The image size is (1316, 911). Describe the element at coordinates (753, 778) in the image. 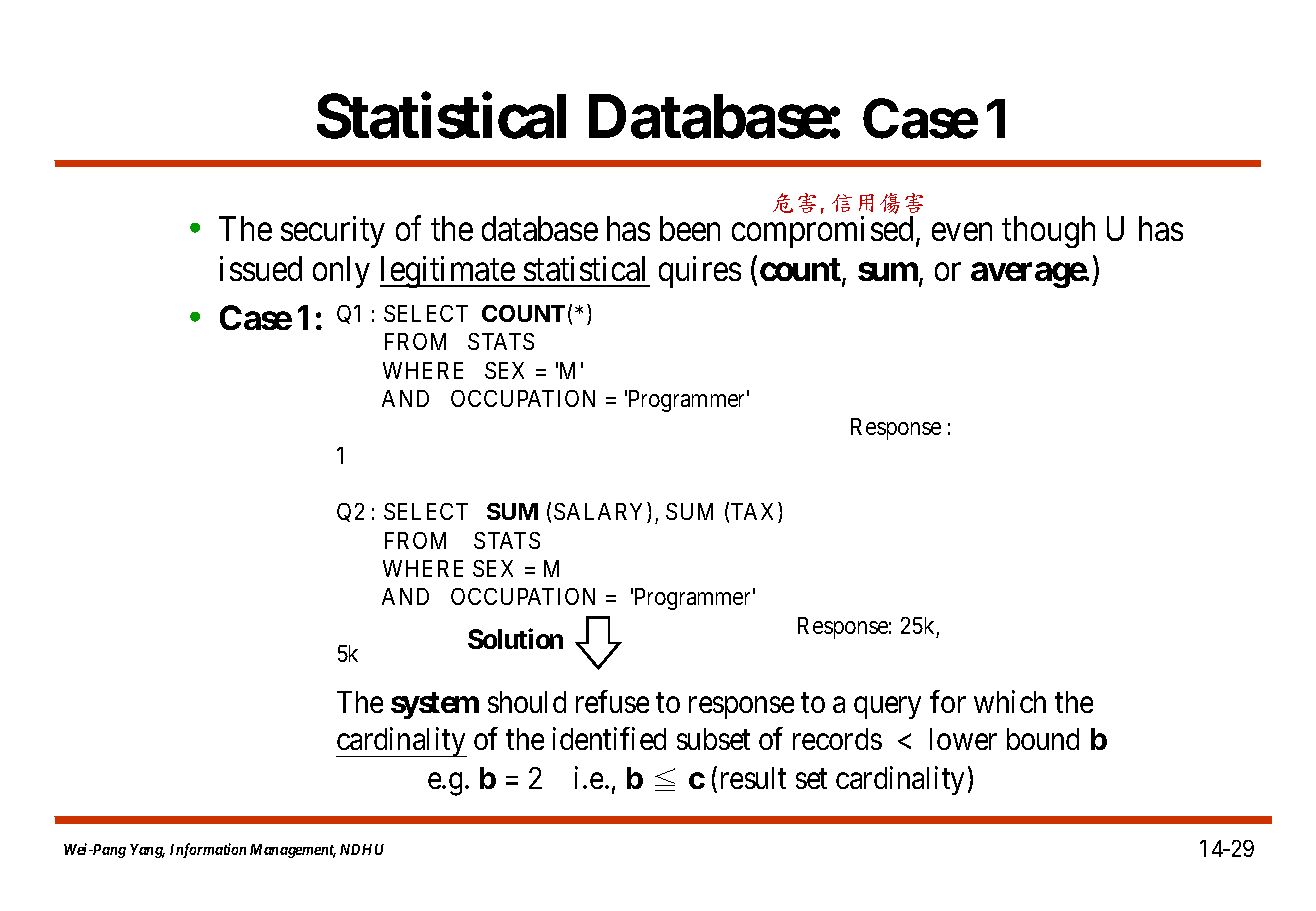

I see `result` at that location.
